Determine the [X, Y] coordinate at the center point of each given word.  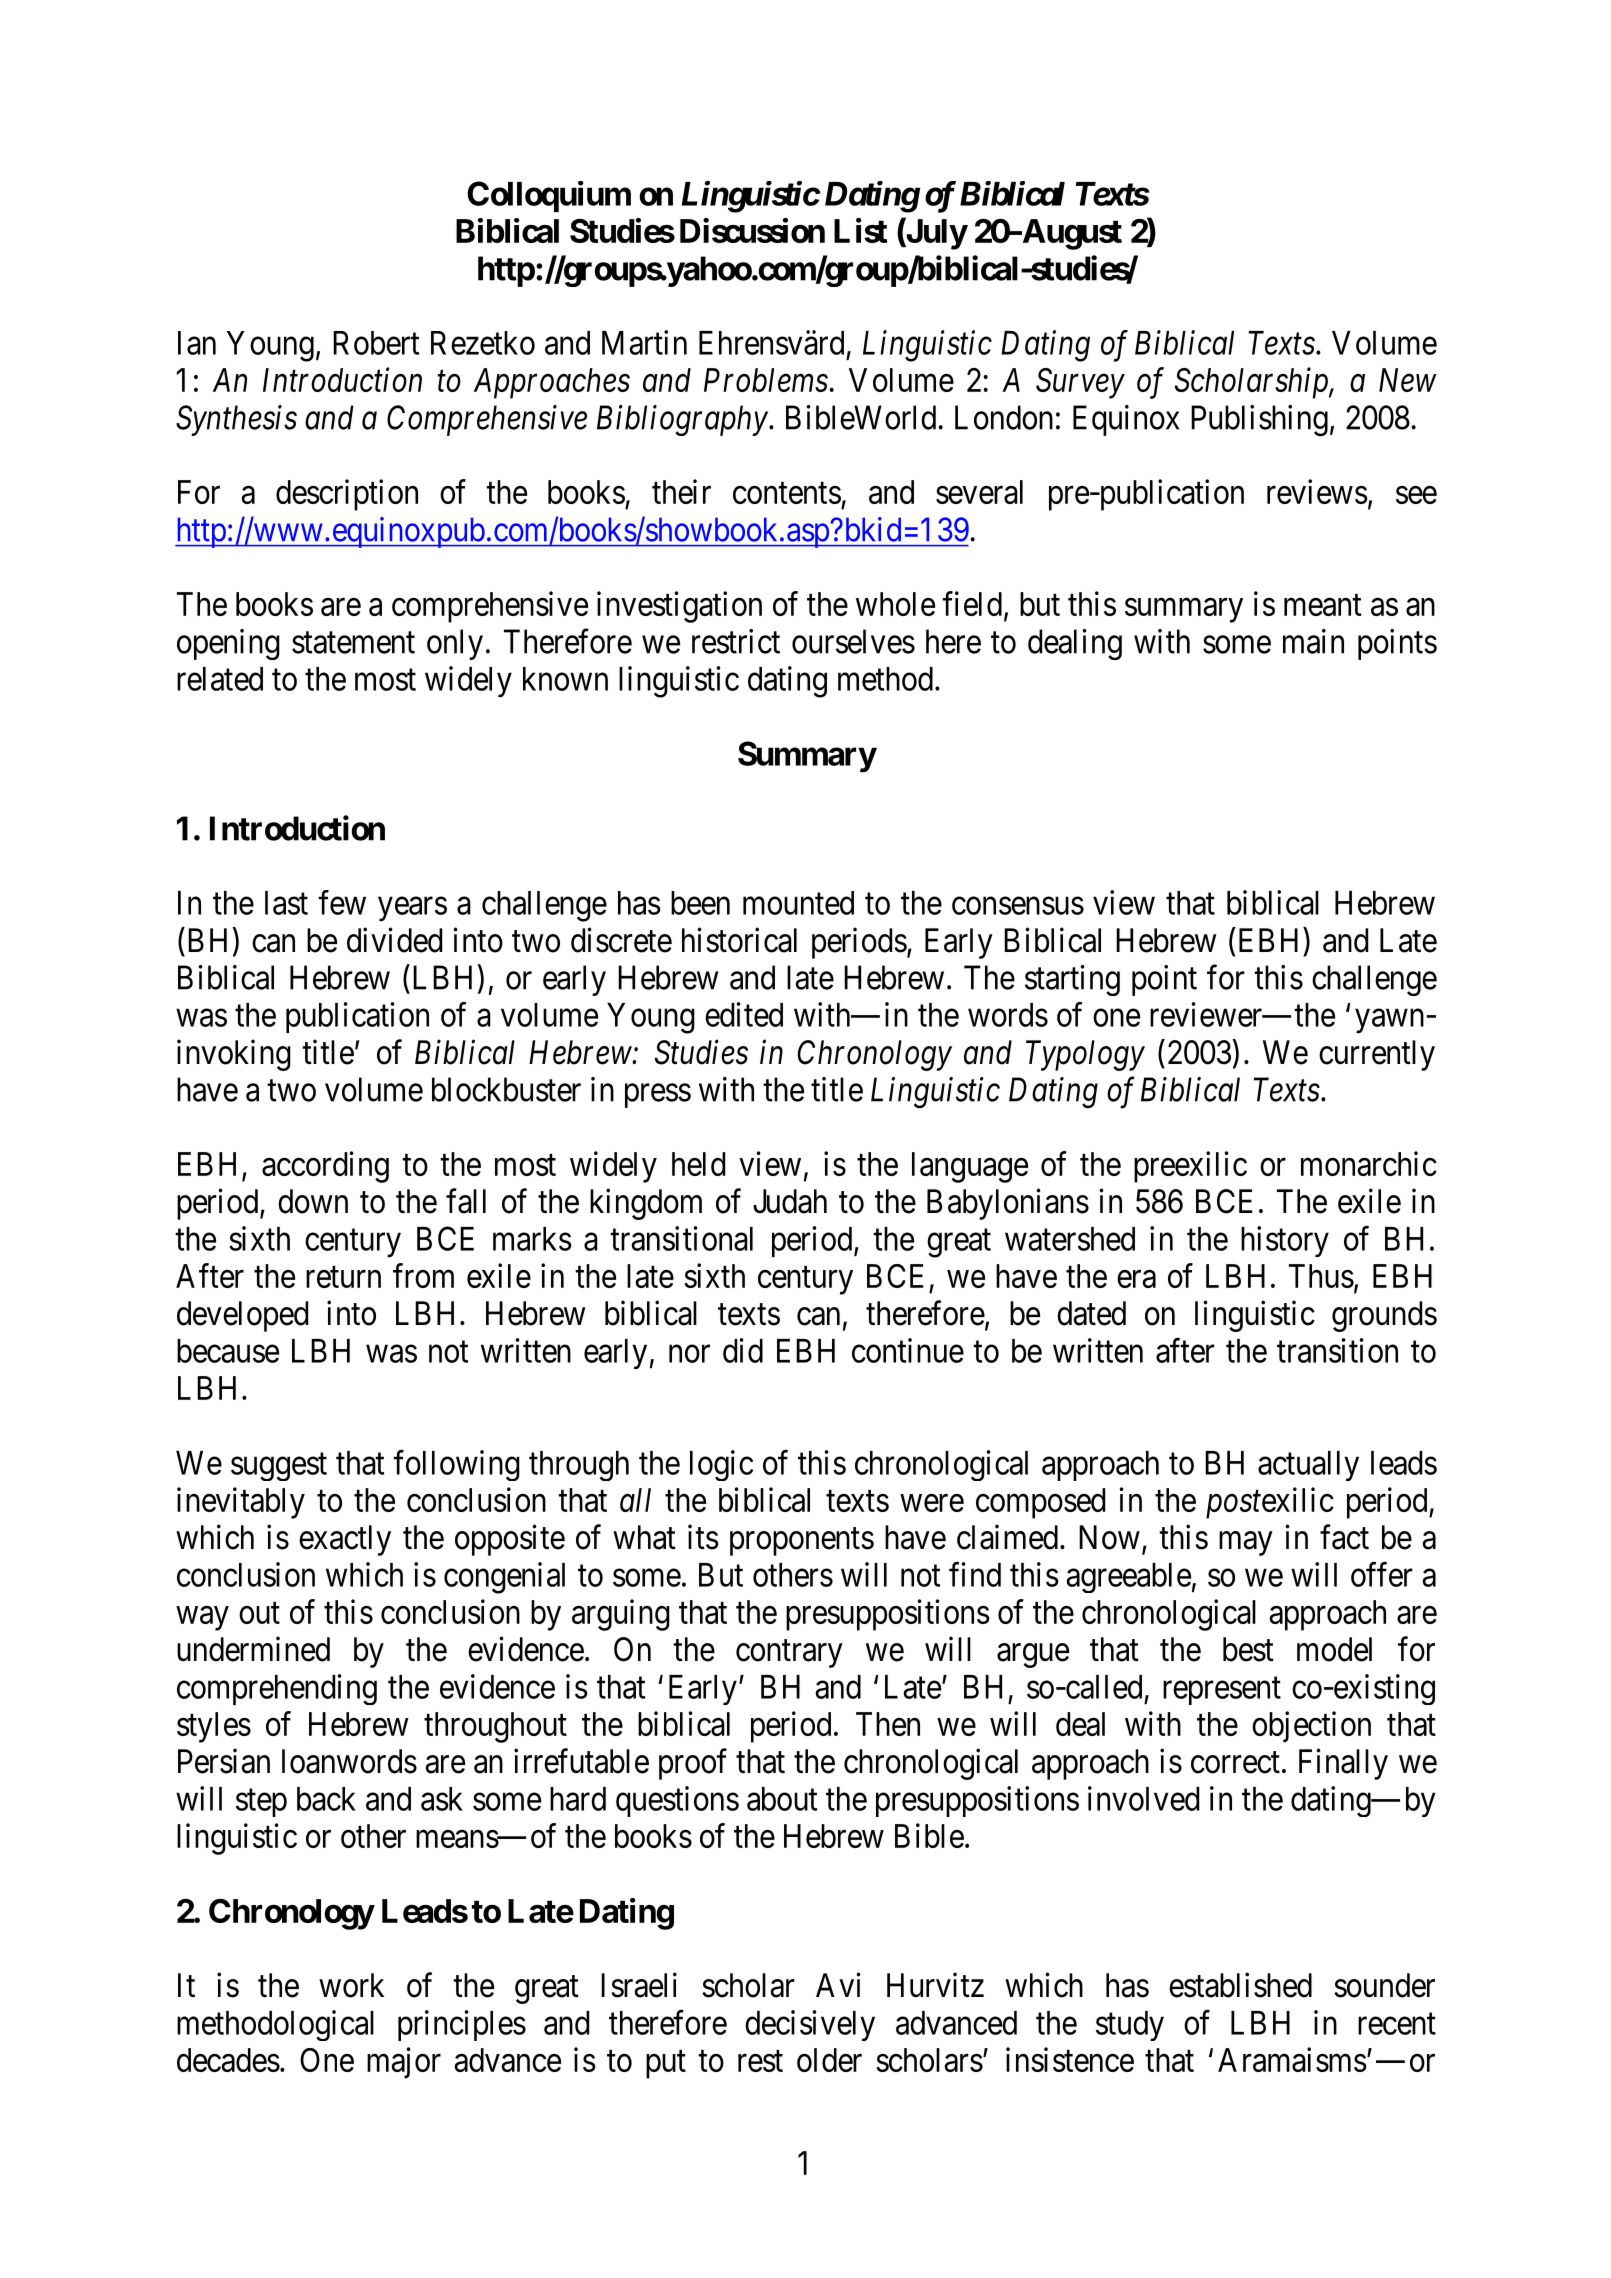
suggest [279, 1467]
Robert [376, 343]
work [351, 1985]
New [1408, 380]
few [342, 902]
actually [1308, 1466]
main [1313, 641]
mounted [798, 903]
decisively [810, 2025]
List [860, 230]
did [743, 1350]
